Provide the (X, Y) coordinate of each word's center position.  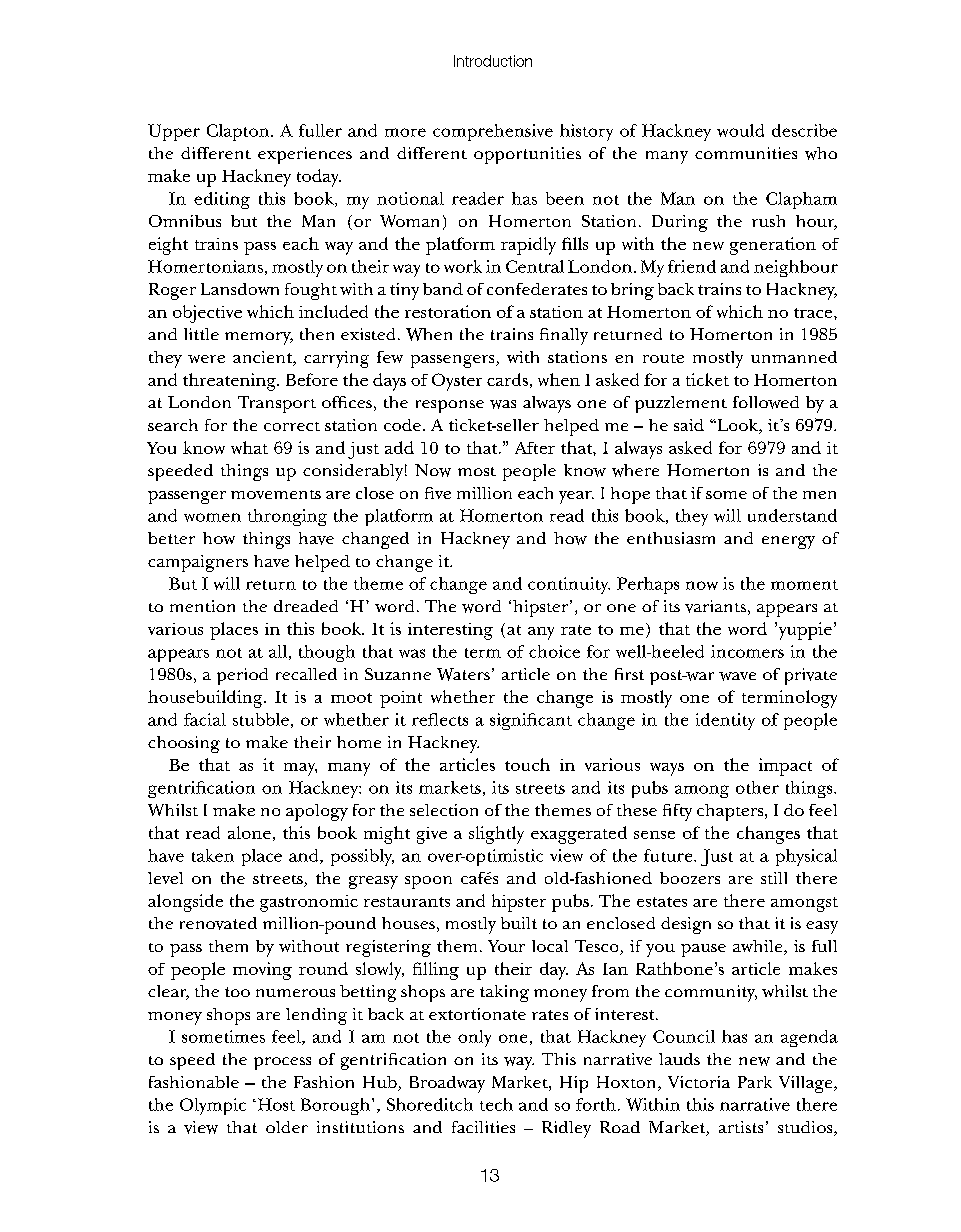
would (740, 130)
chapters (731, 812)
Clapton (238, 132)
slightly (496, 835)
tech (496, 1104)
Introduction (493, 61)
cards (507, 379)
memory (259, 338)
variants (715, 606)
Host (275, 1104)
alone (249, 832)
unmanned (794, 357)
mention (202, 606)
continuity (569, 585)
